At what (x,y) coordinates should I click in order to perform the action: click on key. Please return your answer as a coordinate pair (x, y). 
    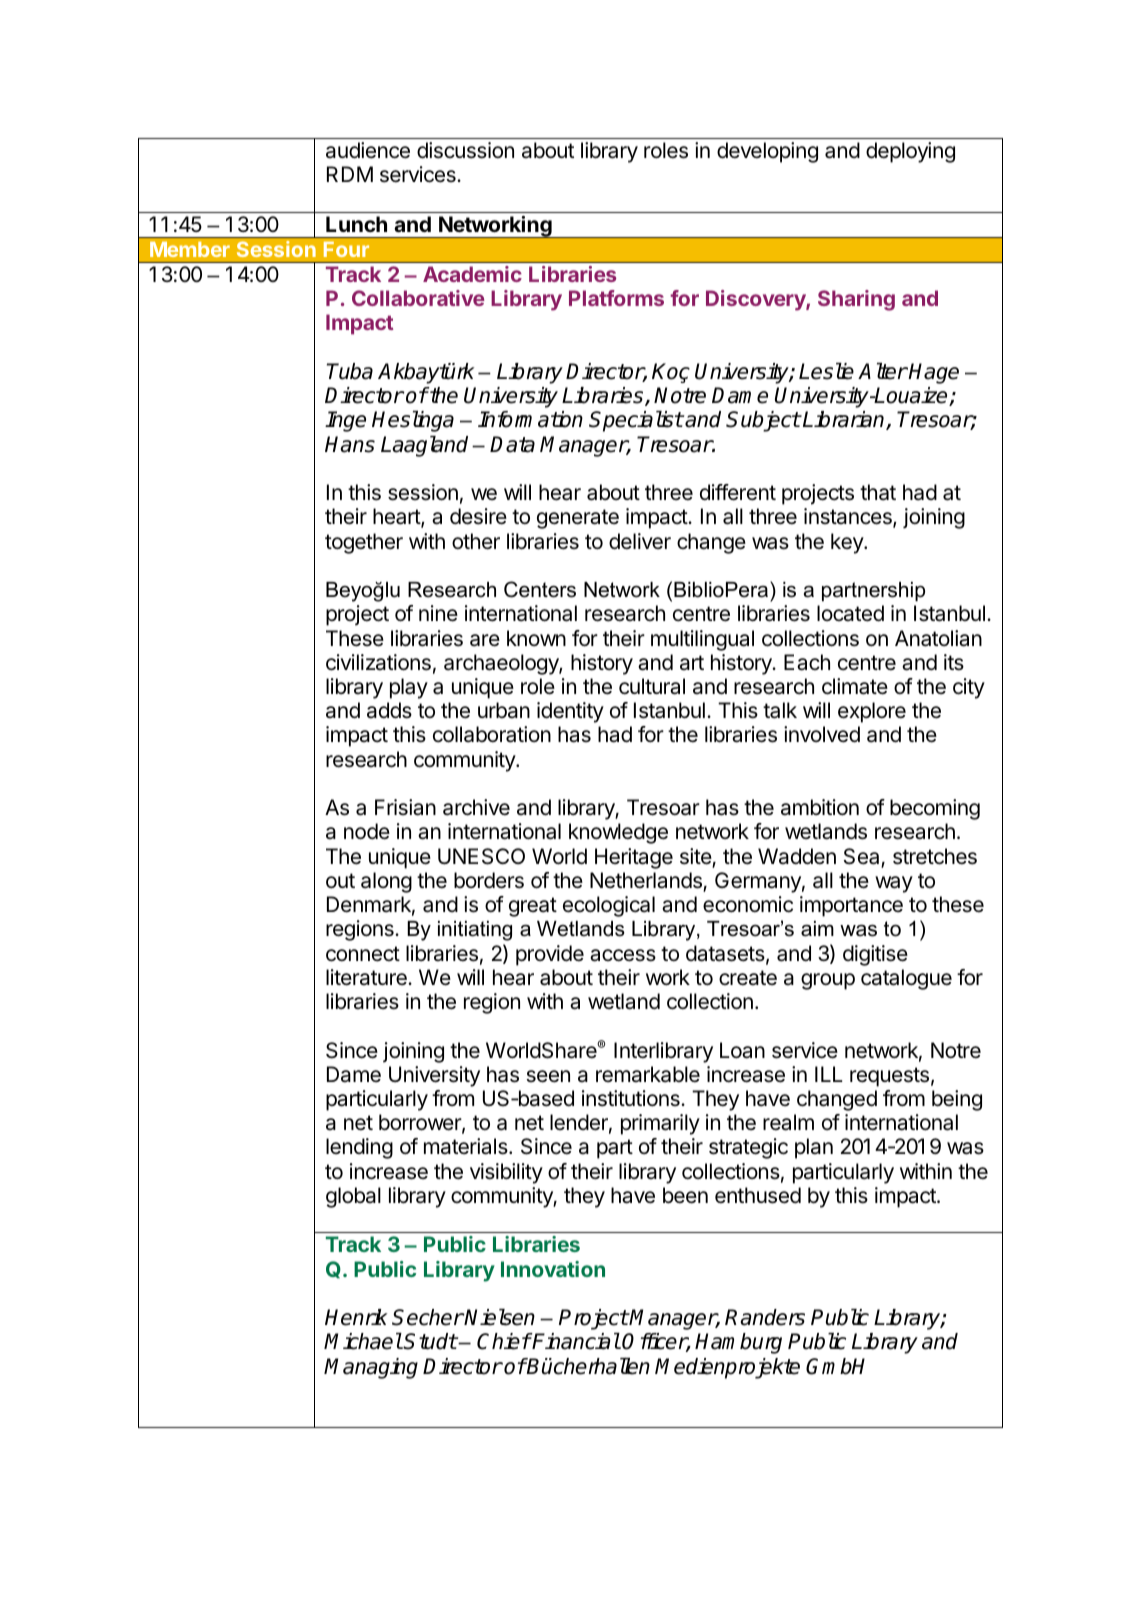
    Looking at the image, I should click on (848, 543).
